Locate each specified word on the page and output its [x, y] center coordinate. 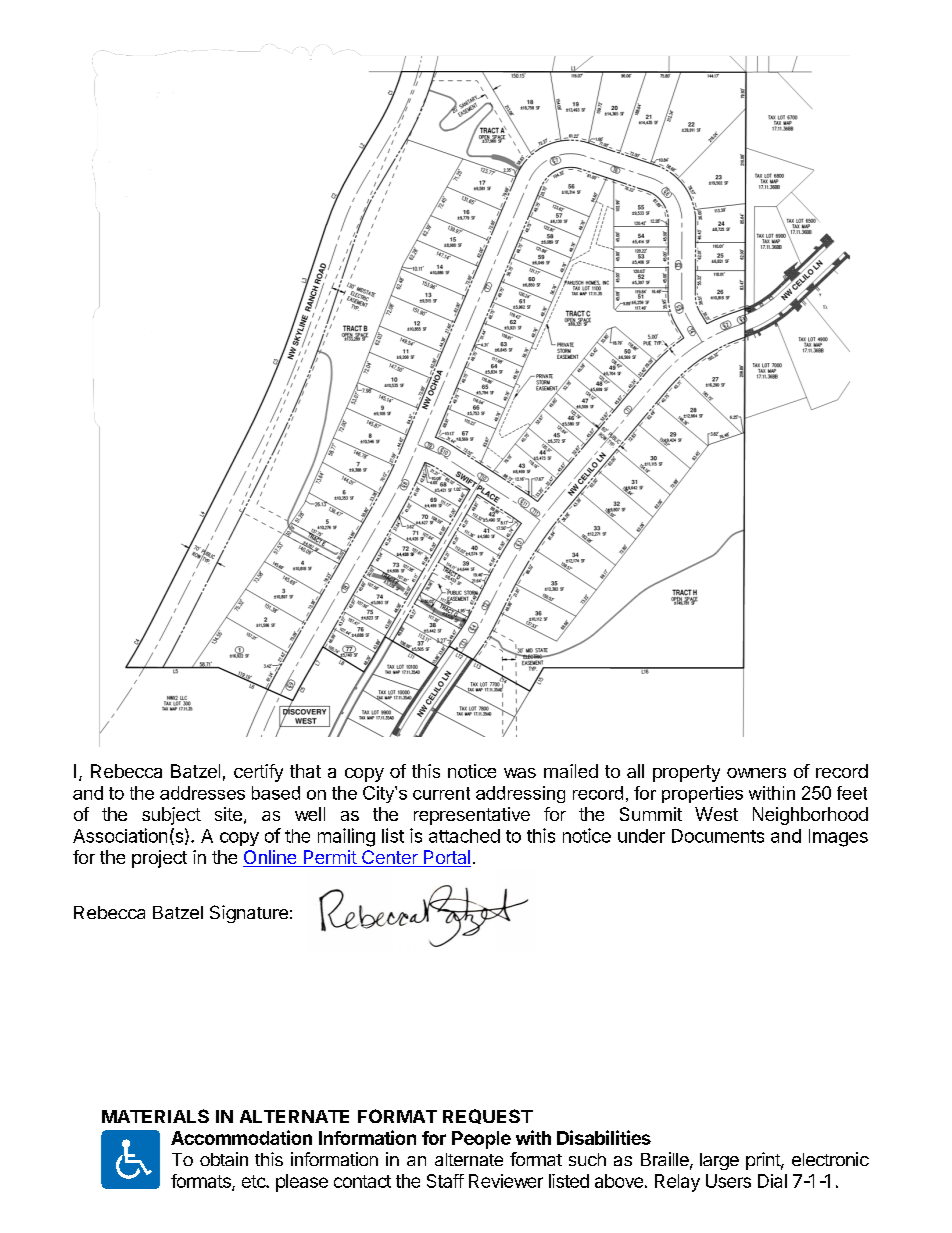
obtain [224, 1159]
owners [756, 773]
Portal [446, 858]
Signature [249, 914]
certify [258, 773]
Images [838, 838]
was [520, 773]
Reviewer [506, 1181]
